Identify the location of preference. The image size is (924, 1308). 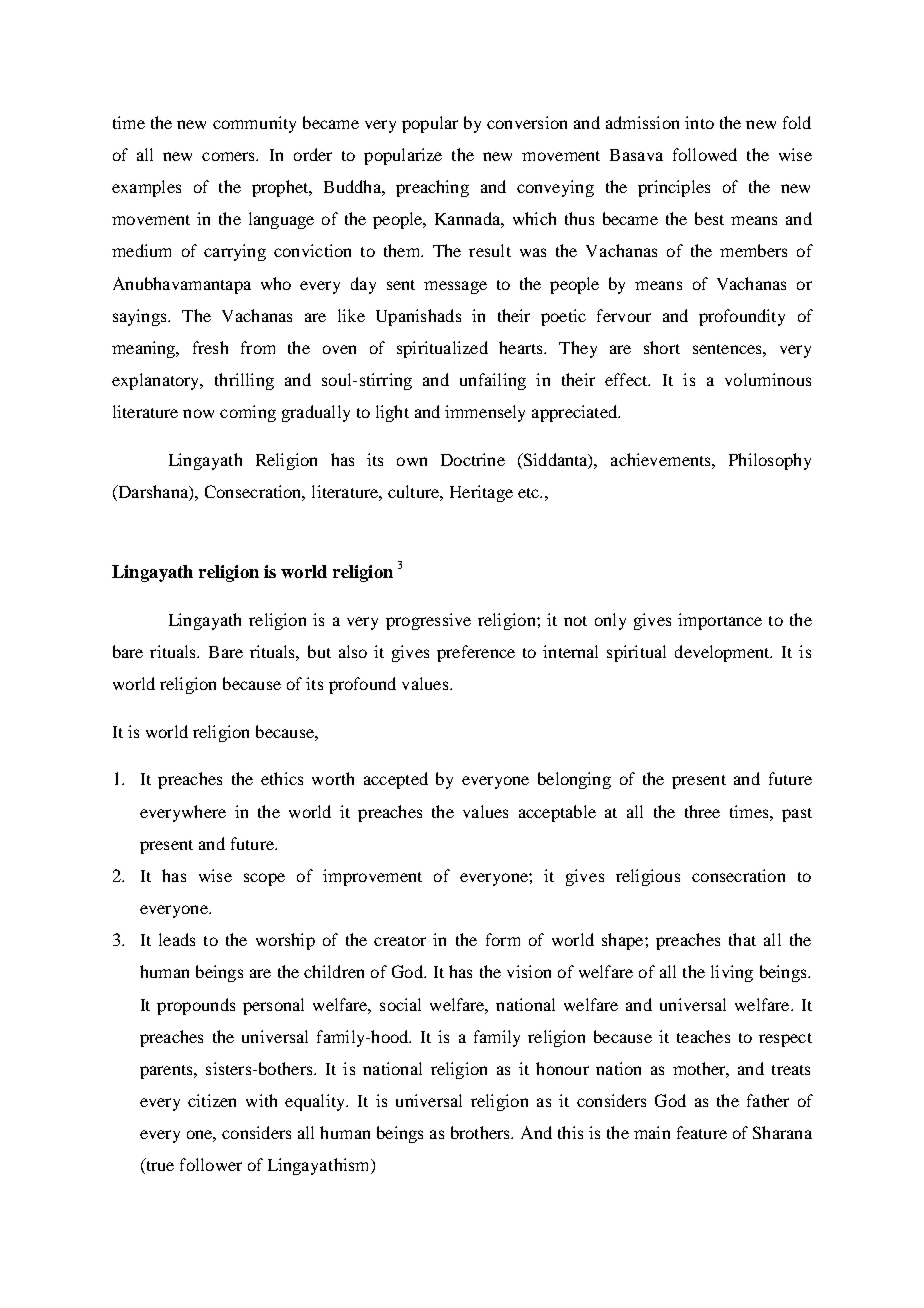
(476, 653).
